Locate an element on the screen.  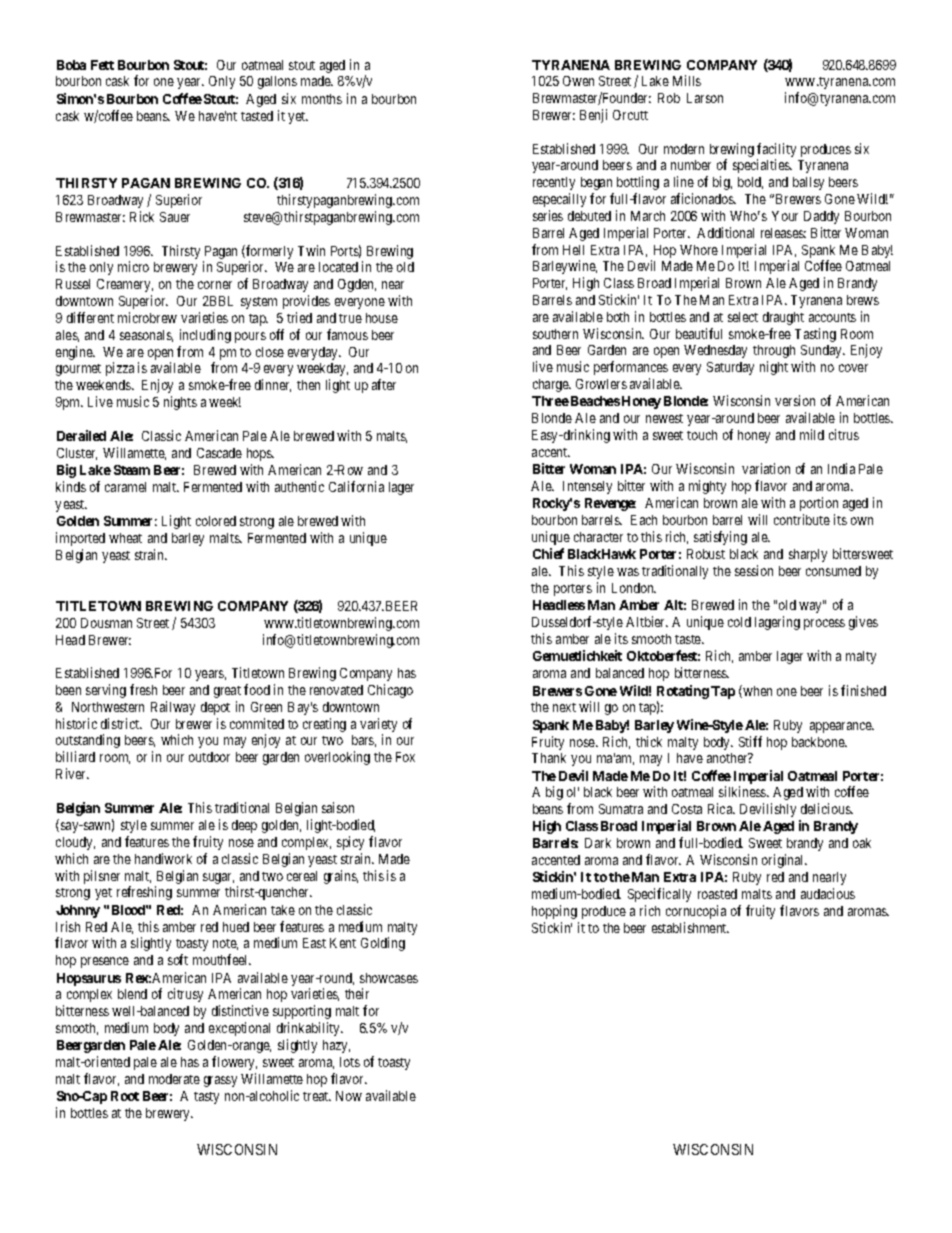
Railway is located at coordinates (173, 708).
